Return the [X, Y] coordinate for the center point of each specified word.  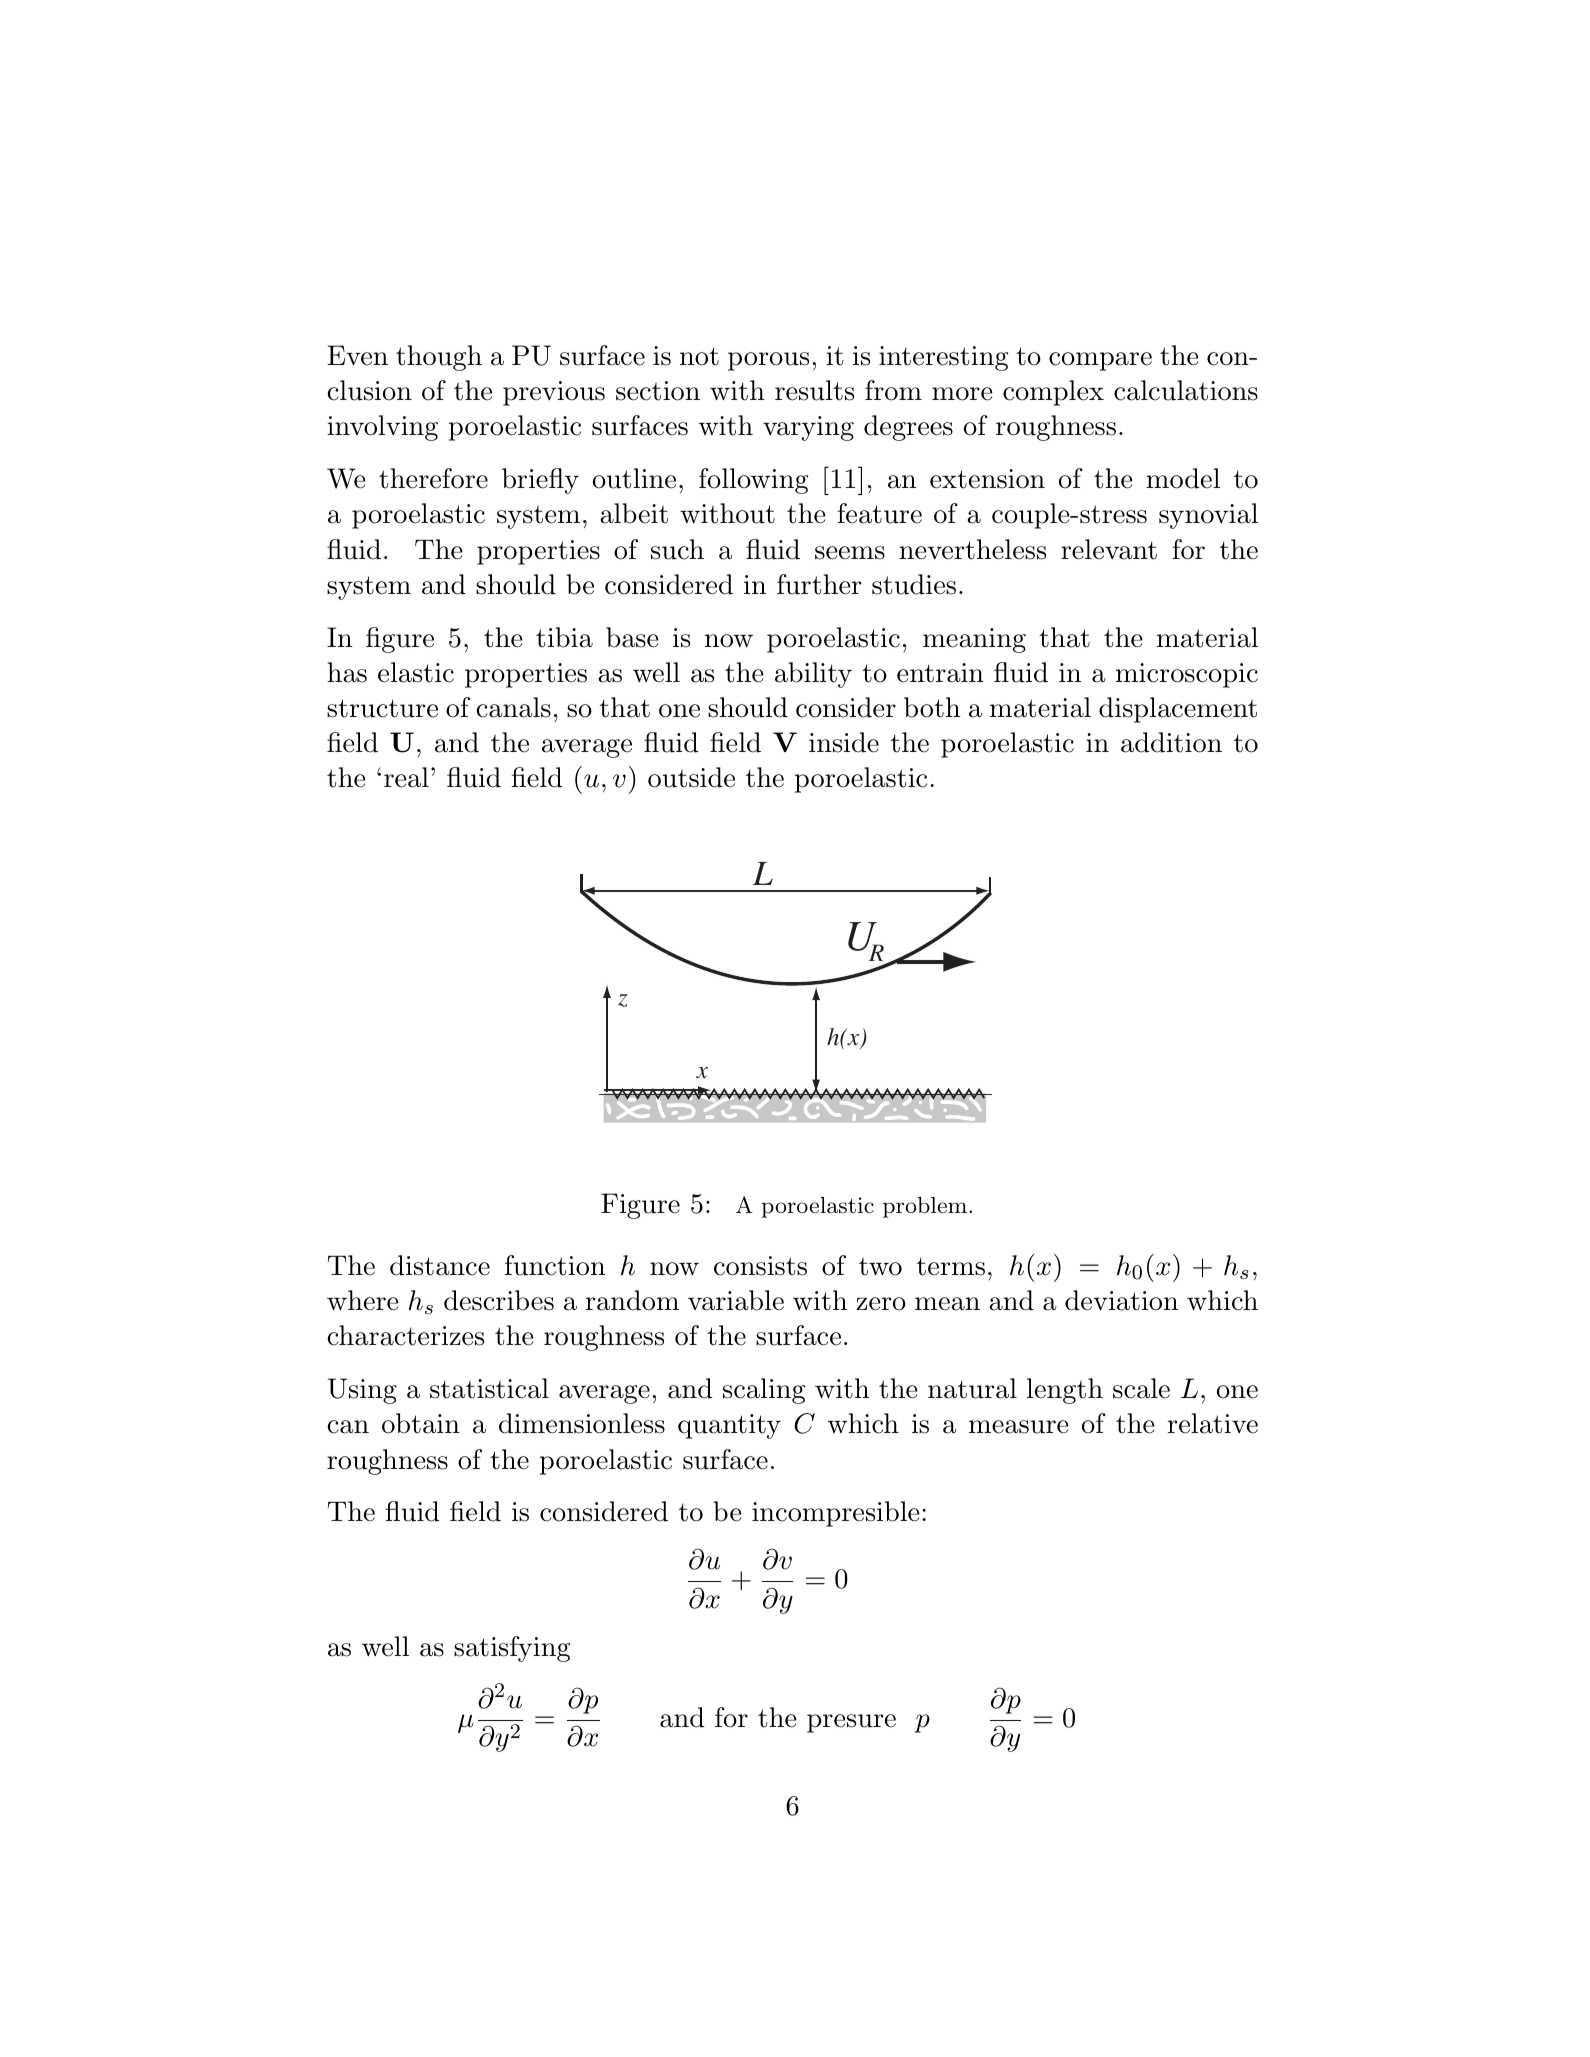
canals [513, 707]
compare [1100, 361]
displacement [1178, 710]
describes [499, 1300]
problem [925, 1207]
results [814, 390]
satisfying [512, 1649]
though [439, 358]
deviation [1121, 1300]
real [406, 777]
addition [1171, 742]
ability [813, 675]
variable [736, 1300]
